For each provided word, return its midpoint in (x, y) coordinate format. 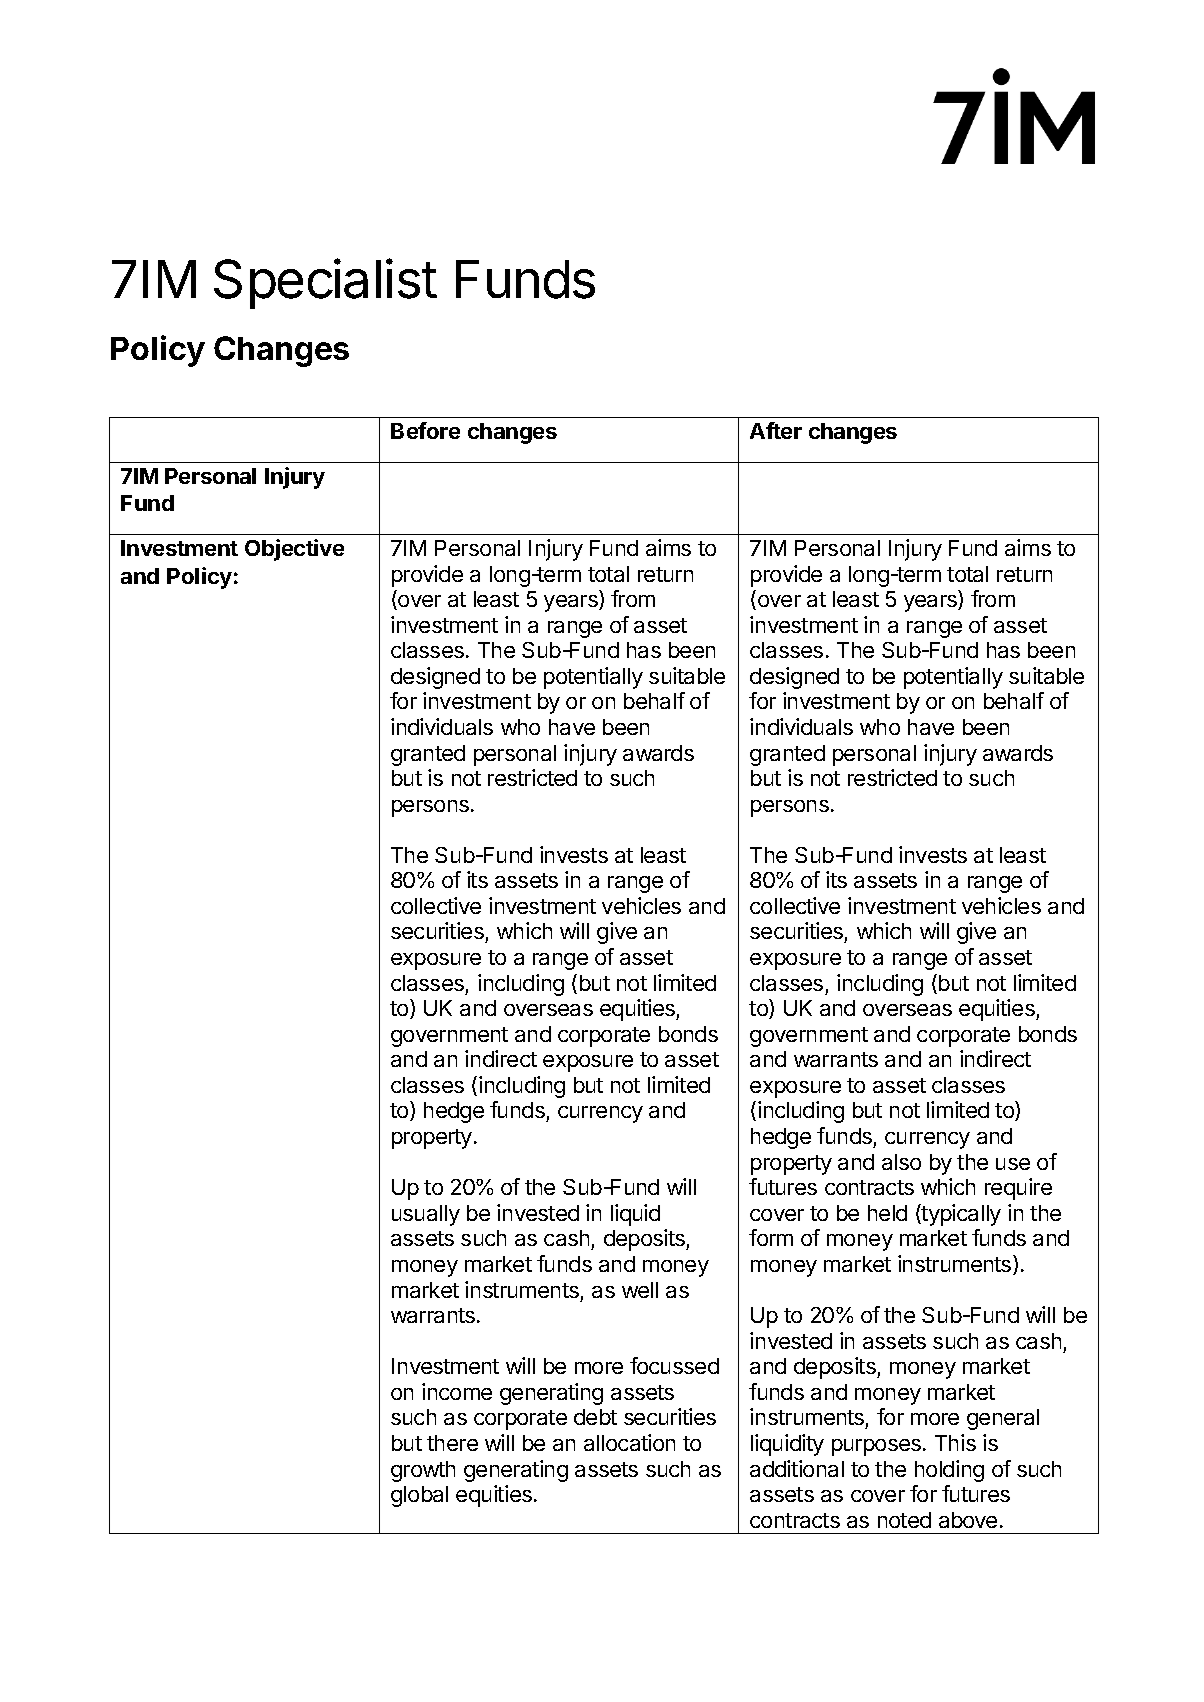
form (771, 1237)
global (419, 1496)
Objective (294, 550)
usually (426, 1215)
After (776, 430)
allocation (629, 1442)
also (901, 1162)
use (1013, 1164)
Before (425, 430)
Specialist (325, 283)
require (1018, 1189)
